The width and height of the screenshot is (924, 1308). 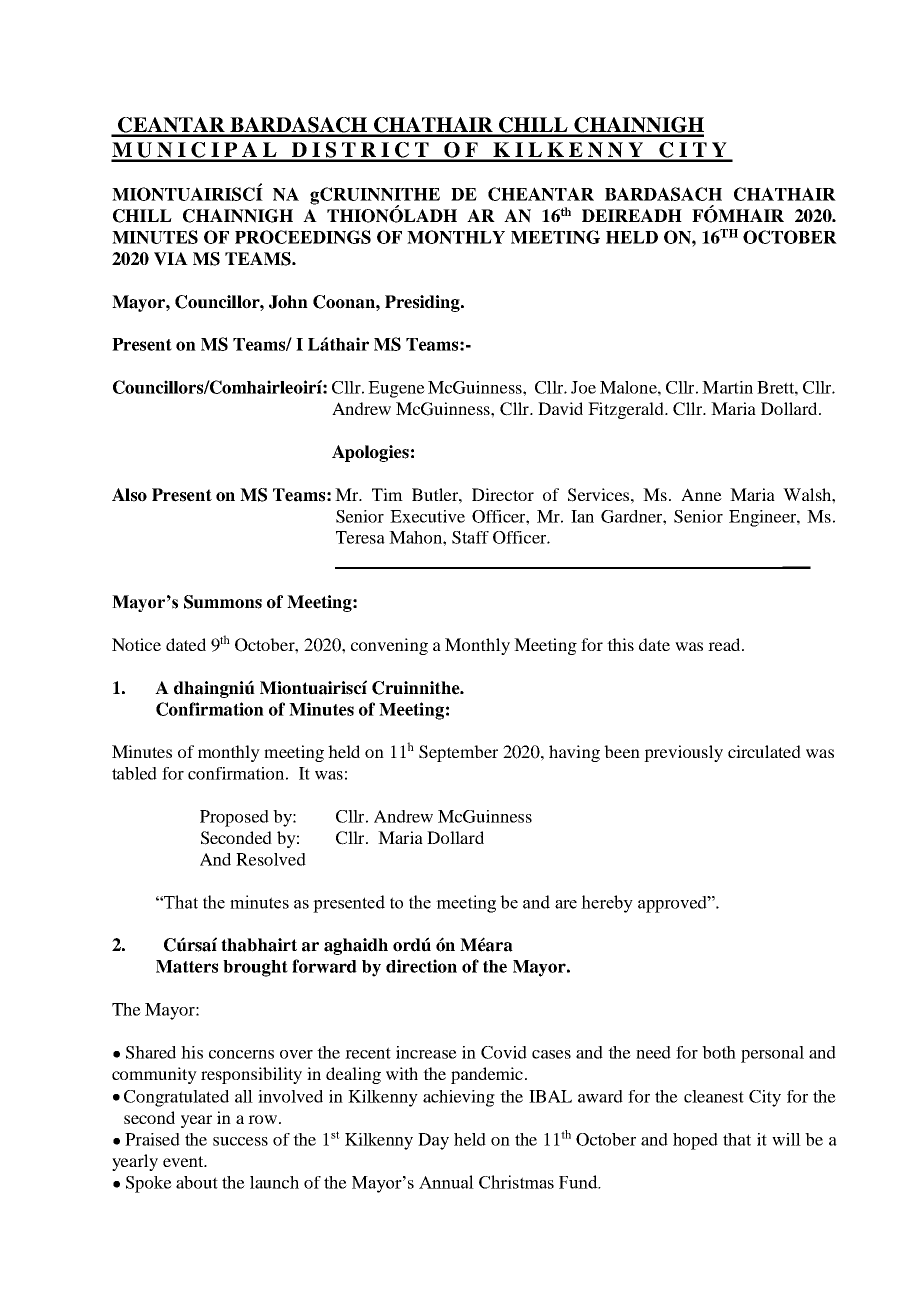 I want to click on event, so click(x=184, y=1161).
